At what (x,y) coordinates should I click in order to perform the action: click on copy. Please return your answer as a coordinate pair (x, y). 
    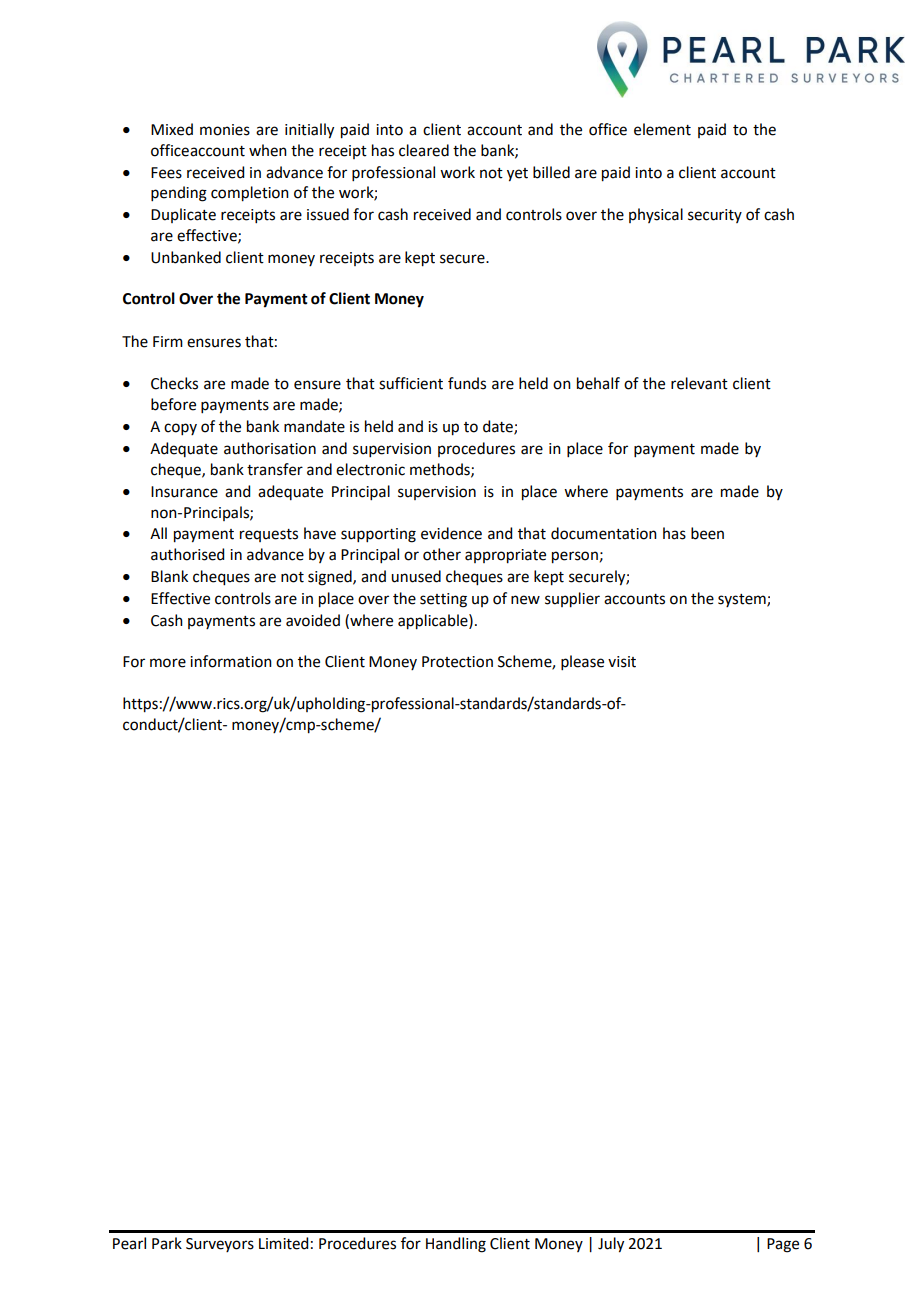
    Looking at the image, I should click on (180, 429).
